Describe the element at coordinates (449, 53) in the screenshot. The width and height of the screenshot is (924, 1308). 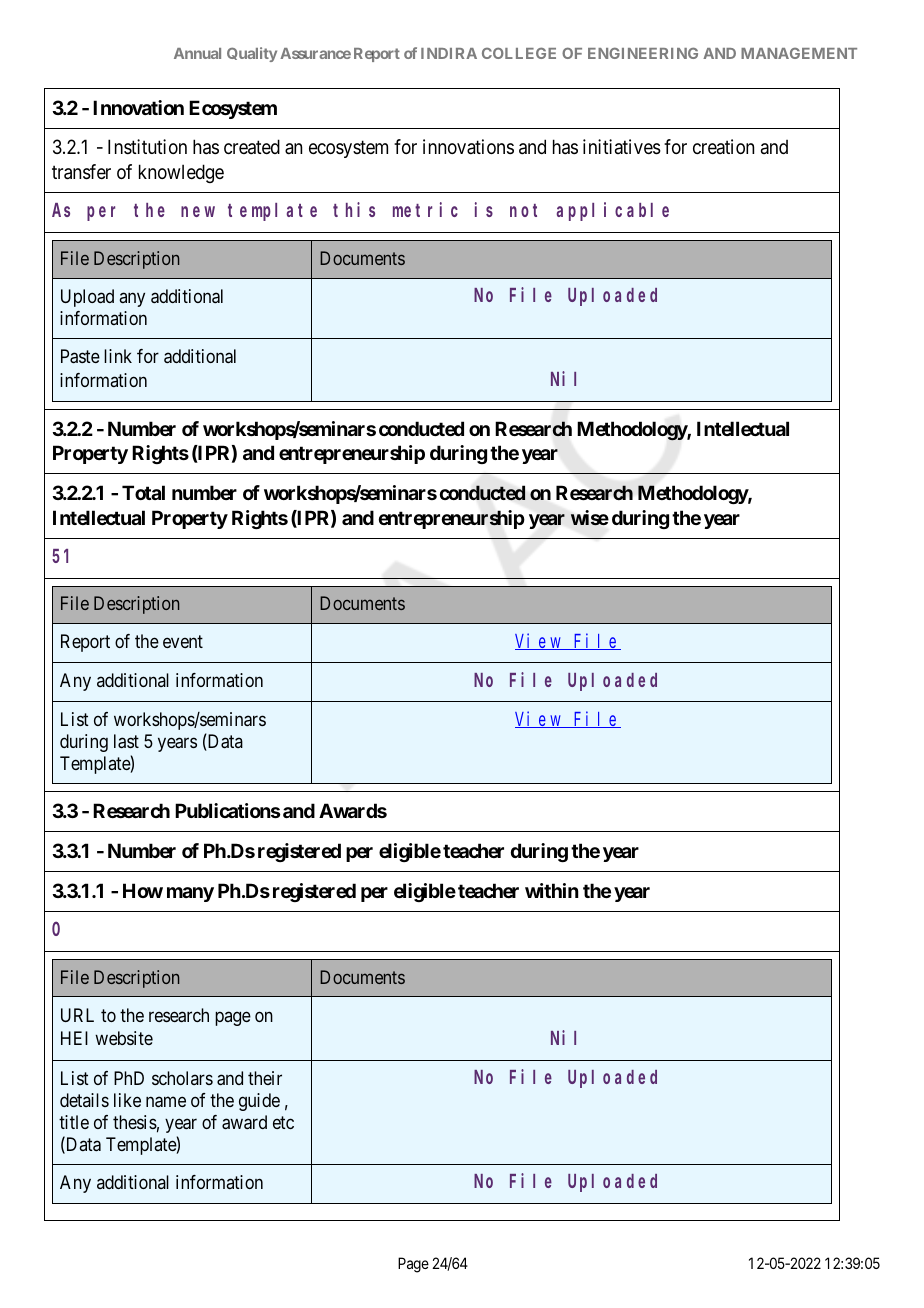
I see `INDIRA` at that location.
